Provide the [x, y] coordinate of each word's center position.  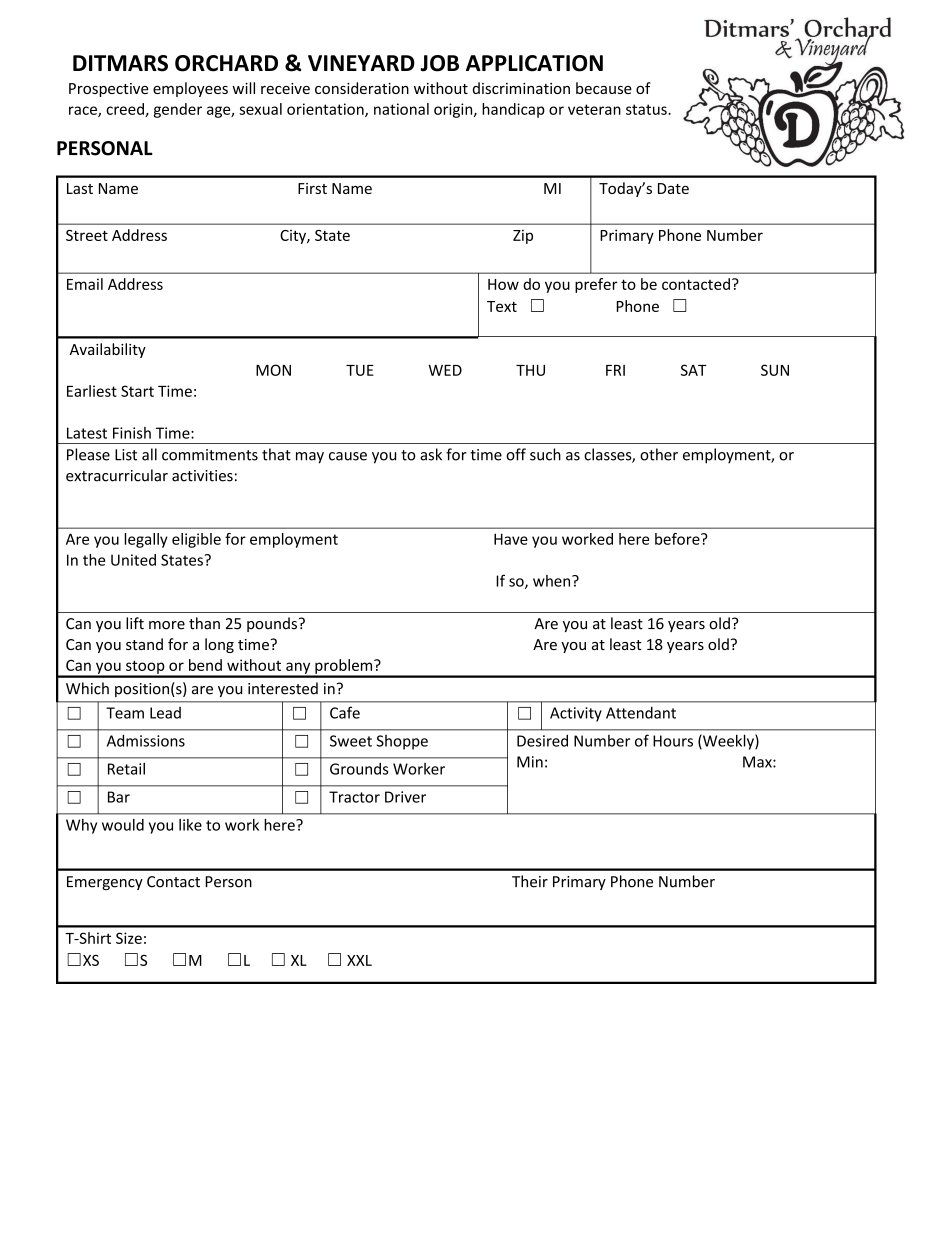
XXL [359, 960]
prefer [596, 285]
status [647, 109]
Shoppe [402, 742]
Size [129, 938]
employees [190, 89]
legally [146, 540]
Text [502, 306]
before [678, 539]
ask [431, 454]
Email [85, 284]
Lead [165, 713]
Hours [673, 741]
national [401, 109]
